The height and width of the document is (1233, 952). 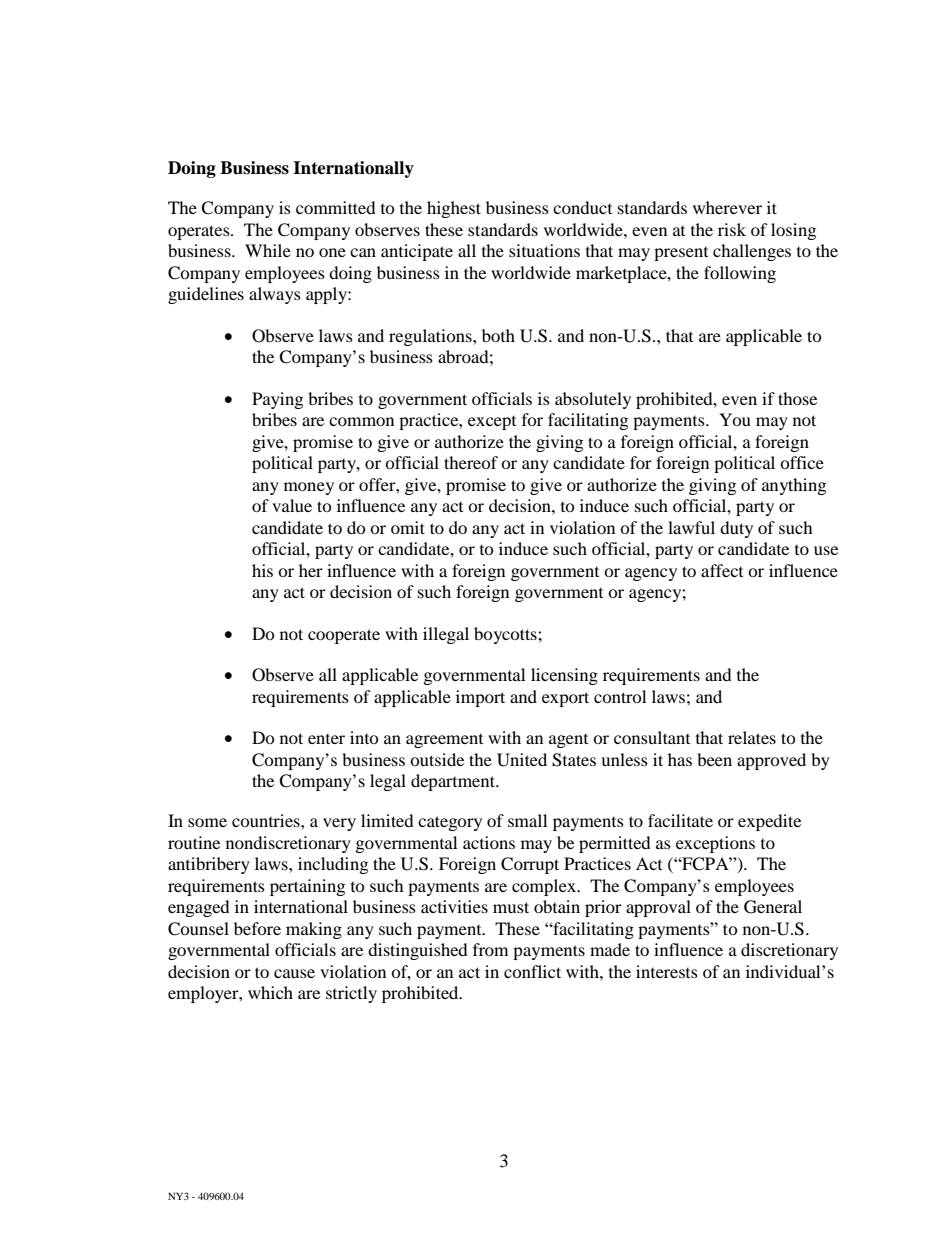 I want to click on money, so click(x=309, y=488).
